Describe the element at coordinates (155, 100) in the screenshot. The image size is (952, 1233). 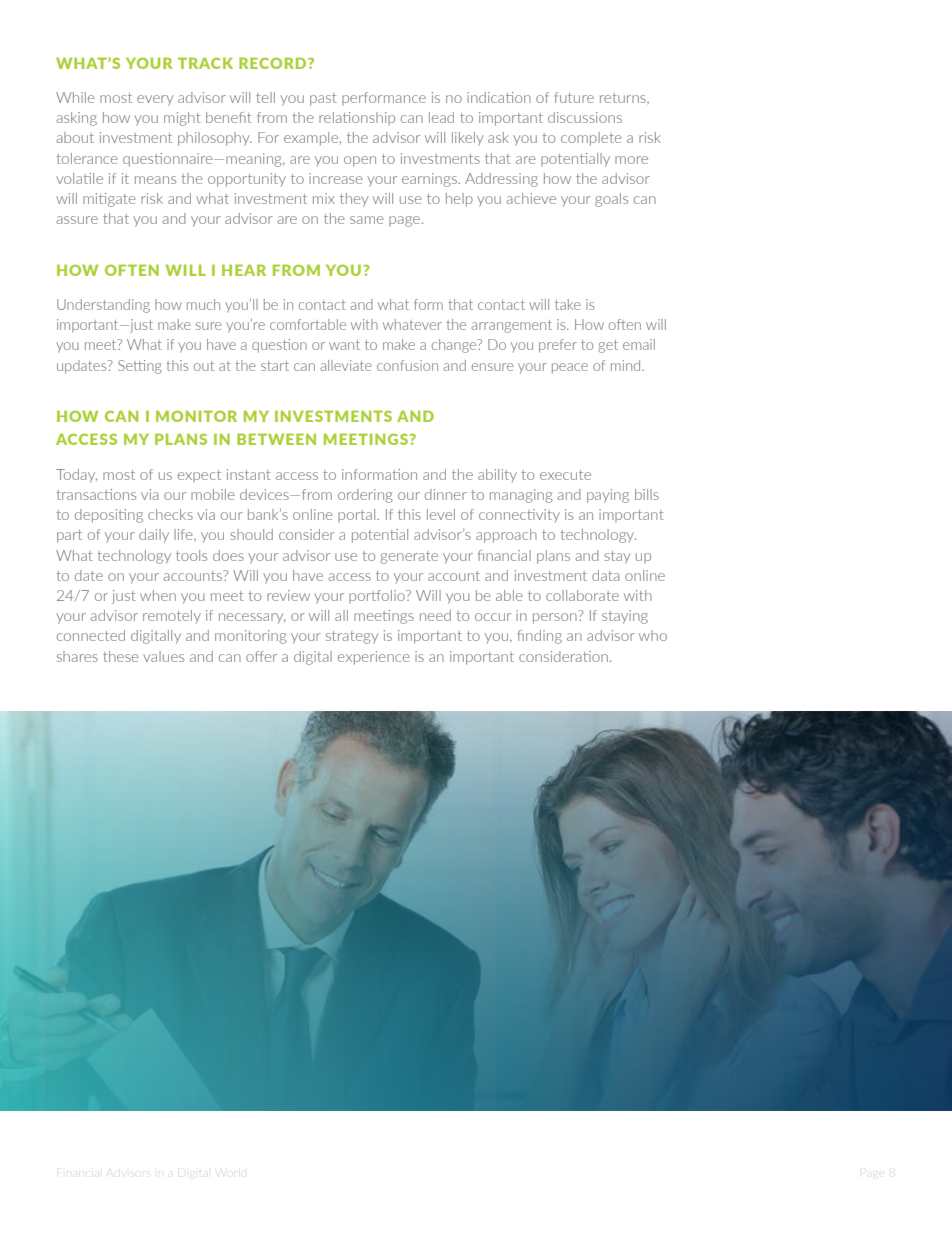
I see `every` at that location.
